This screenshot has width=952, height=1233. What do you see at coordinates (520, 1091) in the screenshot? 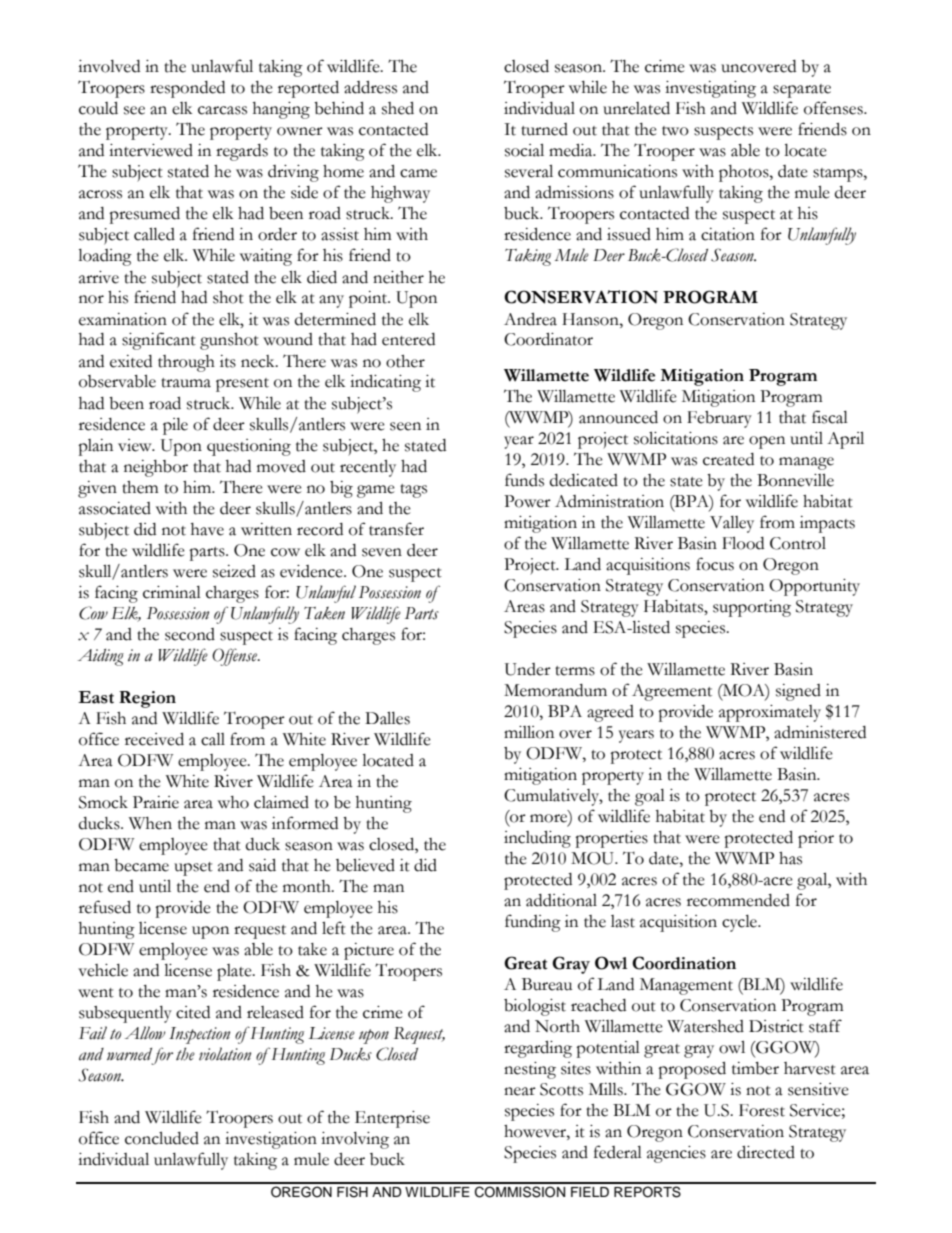
I see `near` at bounding box center [520, 1091].
